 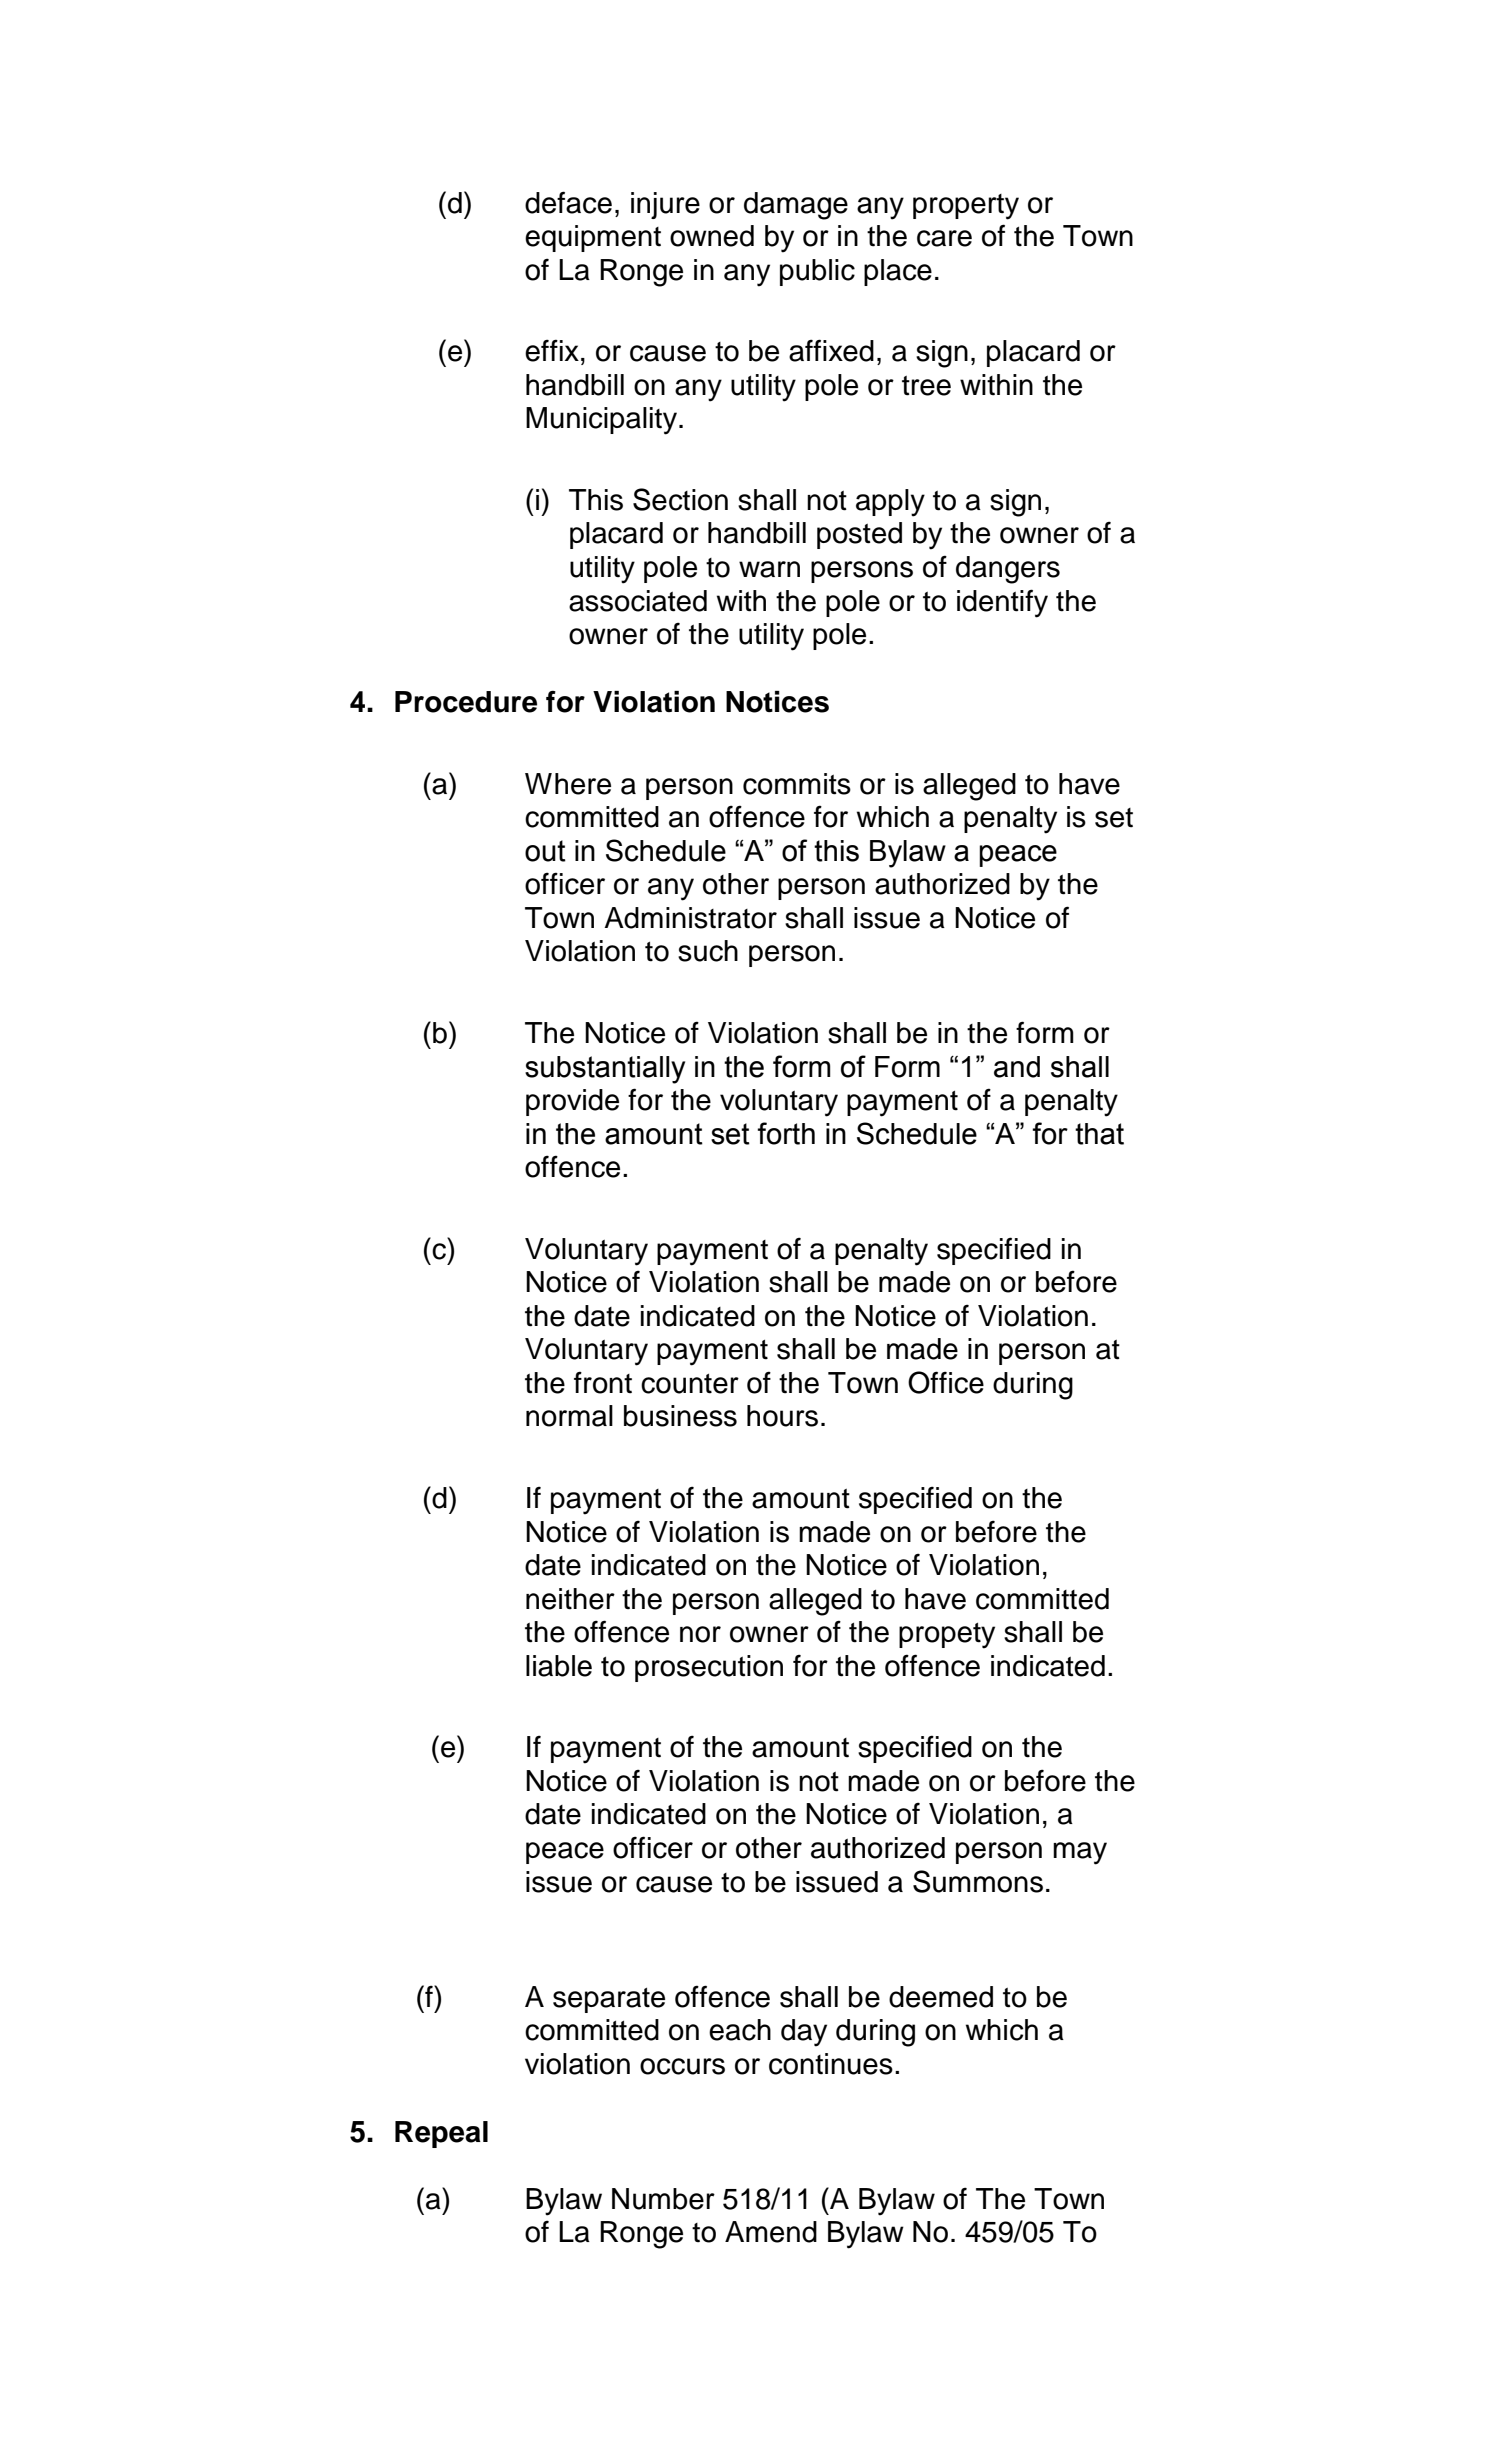 What do you see at coordinates (441, 2134) in the screenshot?
I see `Repeal` at bounding box center [441, 2134].
